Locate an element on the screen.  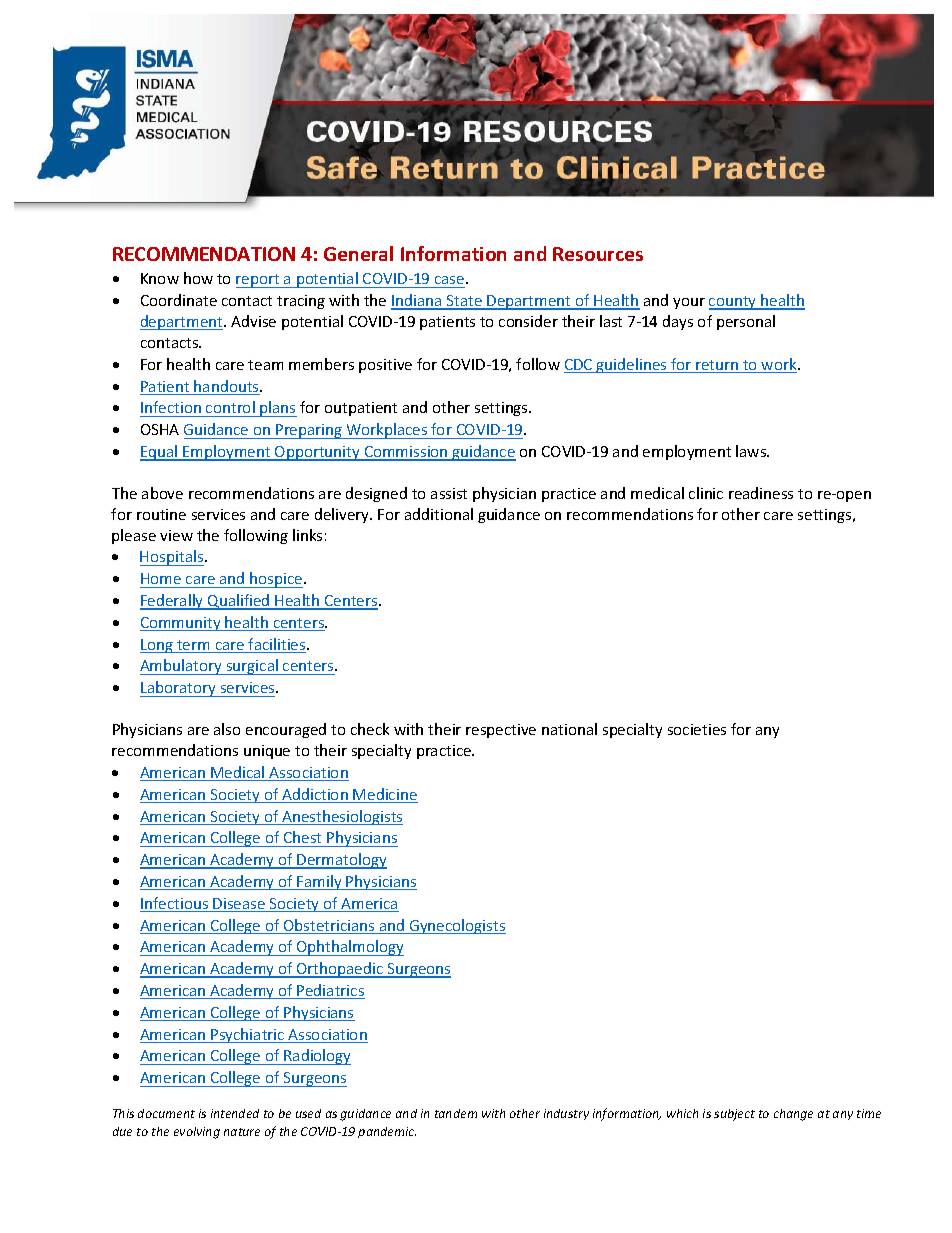
societies is located at coordinates (697, 729).
